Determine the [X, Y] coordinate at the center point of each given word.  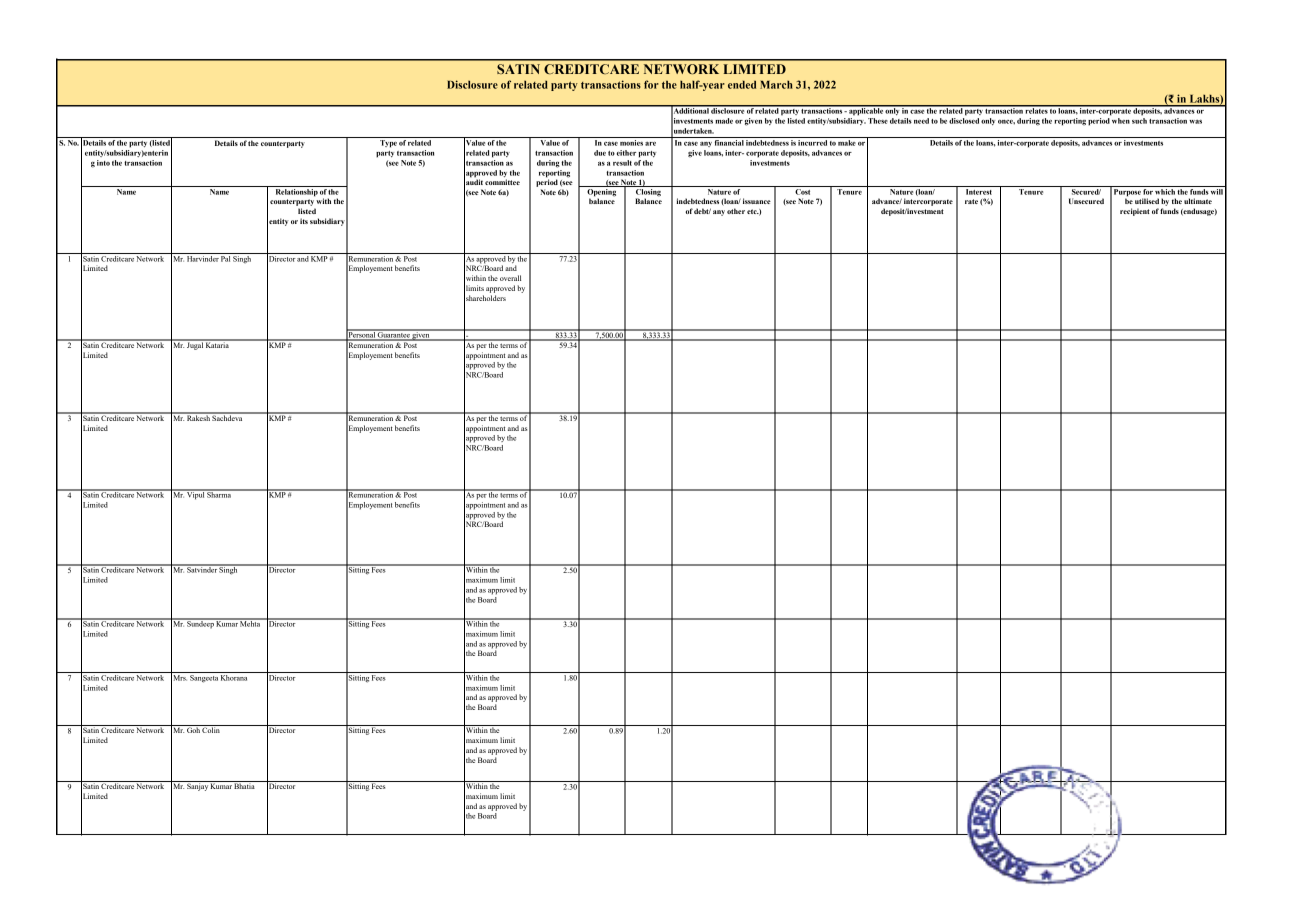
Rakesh [198, 417]
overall [510, 278]
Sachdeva [228, 417]
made [724, 121]
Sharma [220, 494]
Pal [226, 257]
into [103, 163]
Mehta [251, 623]
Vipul [196, 495]
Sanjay [197, 786]
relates [1036, 110]
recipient [1135, 212]
